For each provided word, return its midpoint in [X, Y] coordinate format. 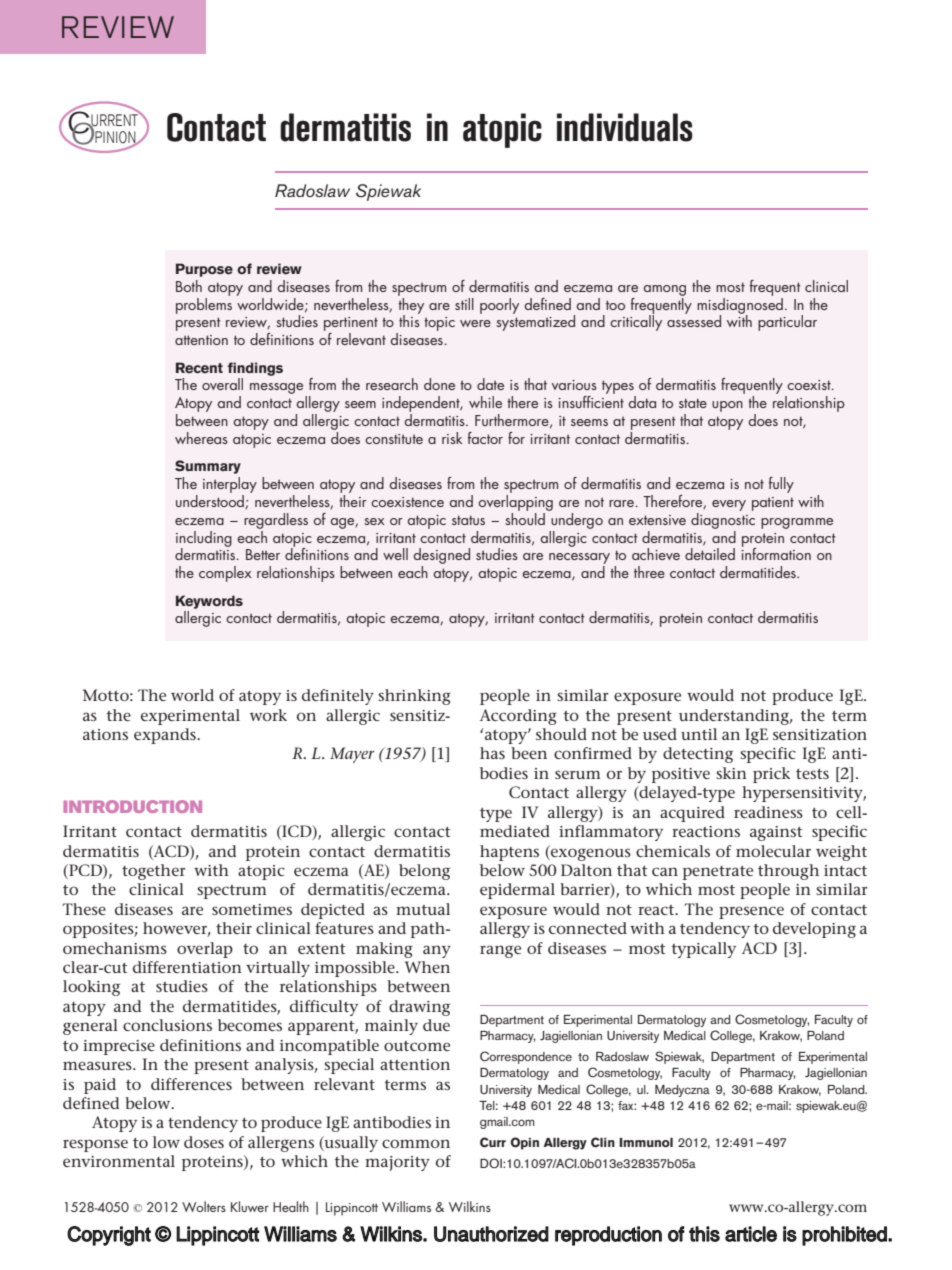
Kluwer [250, 1206]
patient [773, 504]
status [468, 520]
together [153, 872]
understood [211, 500]
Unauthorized [491, 1234]
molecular [773, 851]
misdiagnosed [740, 305]
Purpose [204, 270]
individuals [625, 127]
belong [424, 872]
